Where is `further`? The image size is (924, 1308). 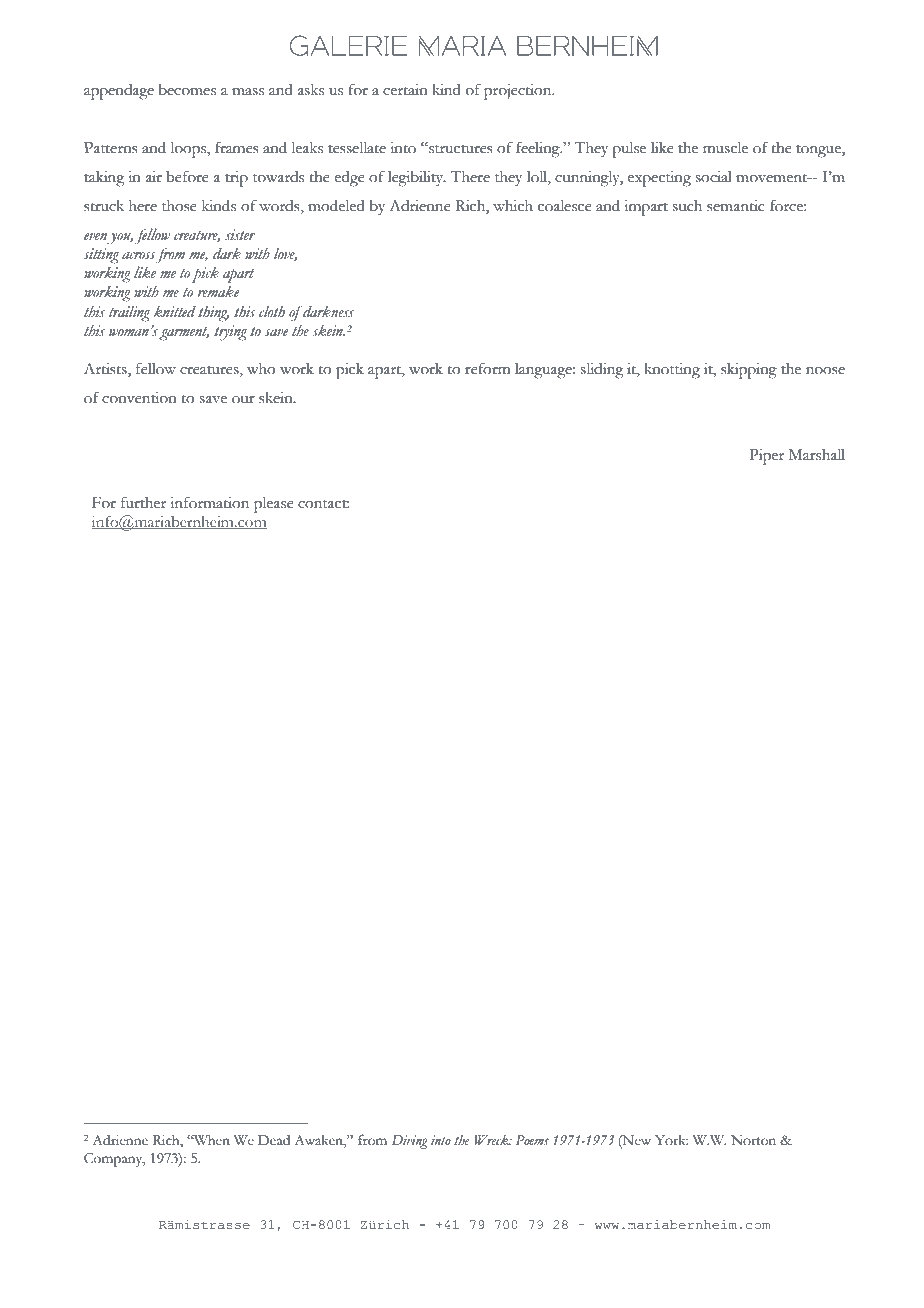
further is located at coordinates (143, 502).
